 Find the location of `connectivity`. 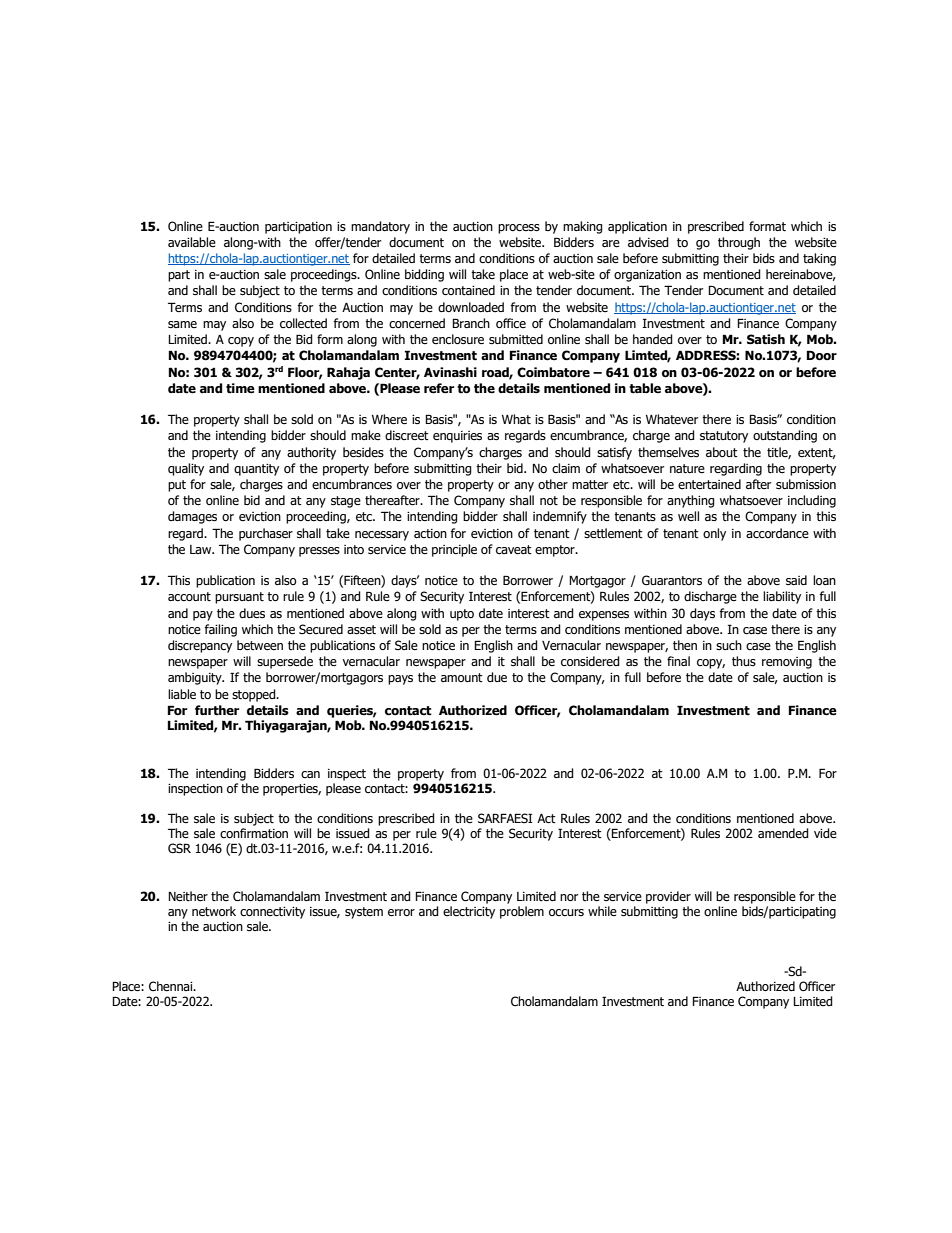

connectivity is located at coordinates (272, 913).
